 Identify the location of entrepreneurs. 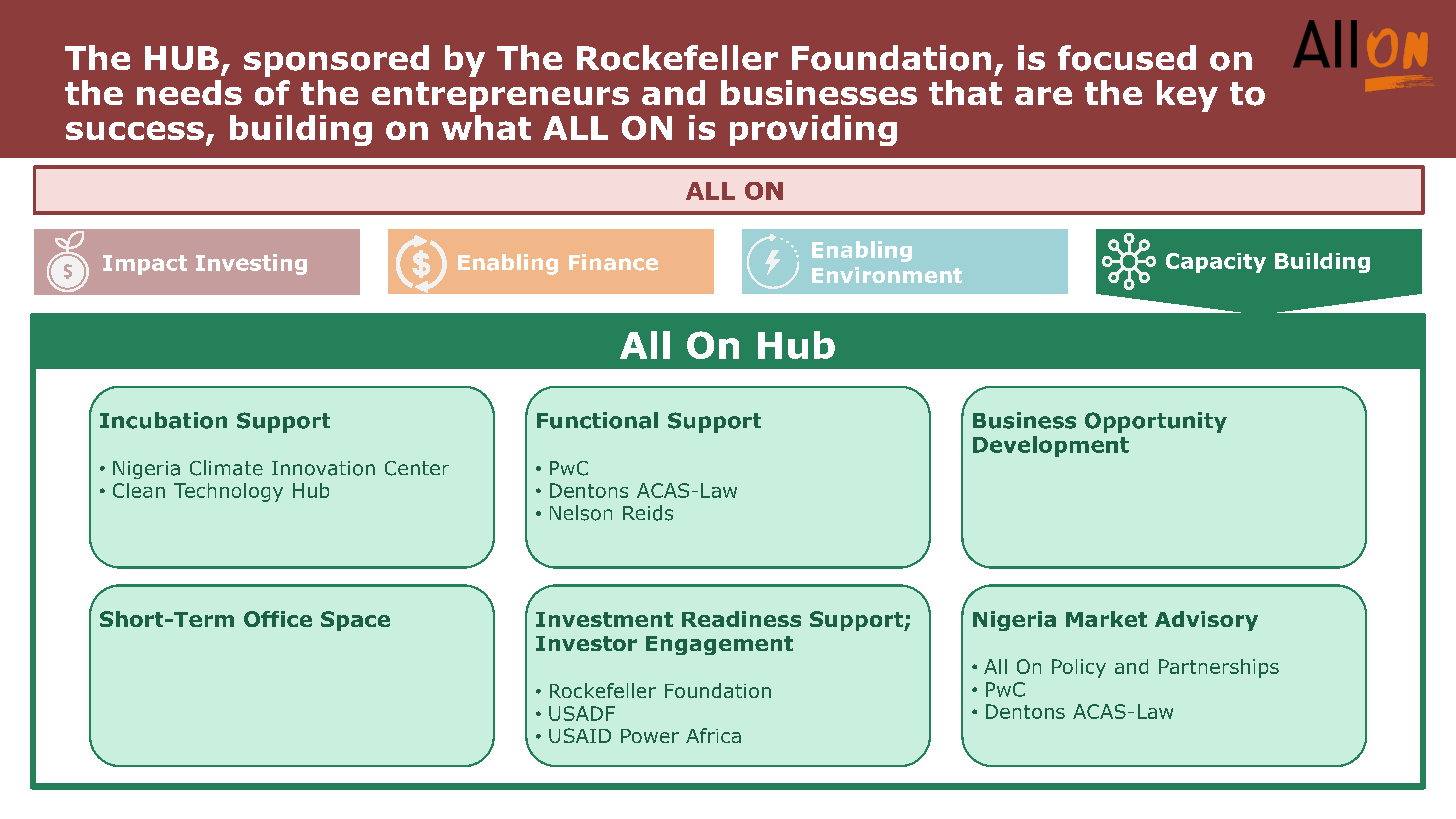
(500, 97).
